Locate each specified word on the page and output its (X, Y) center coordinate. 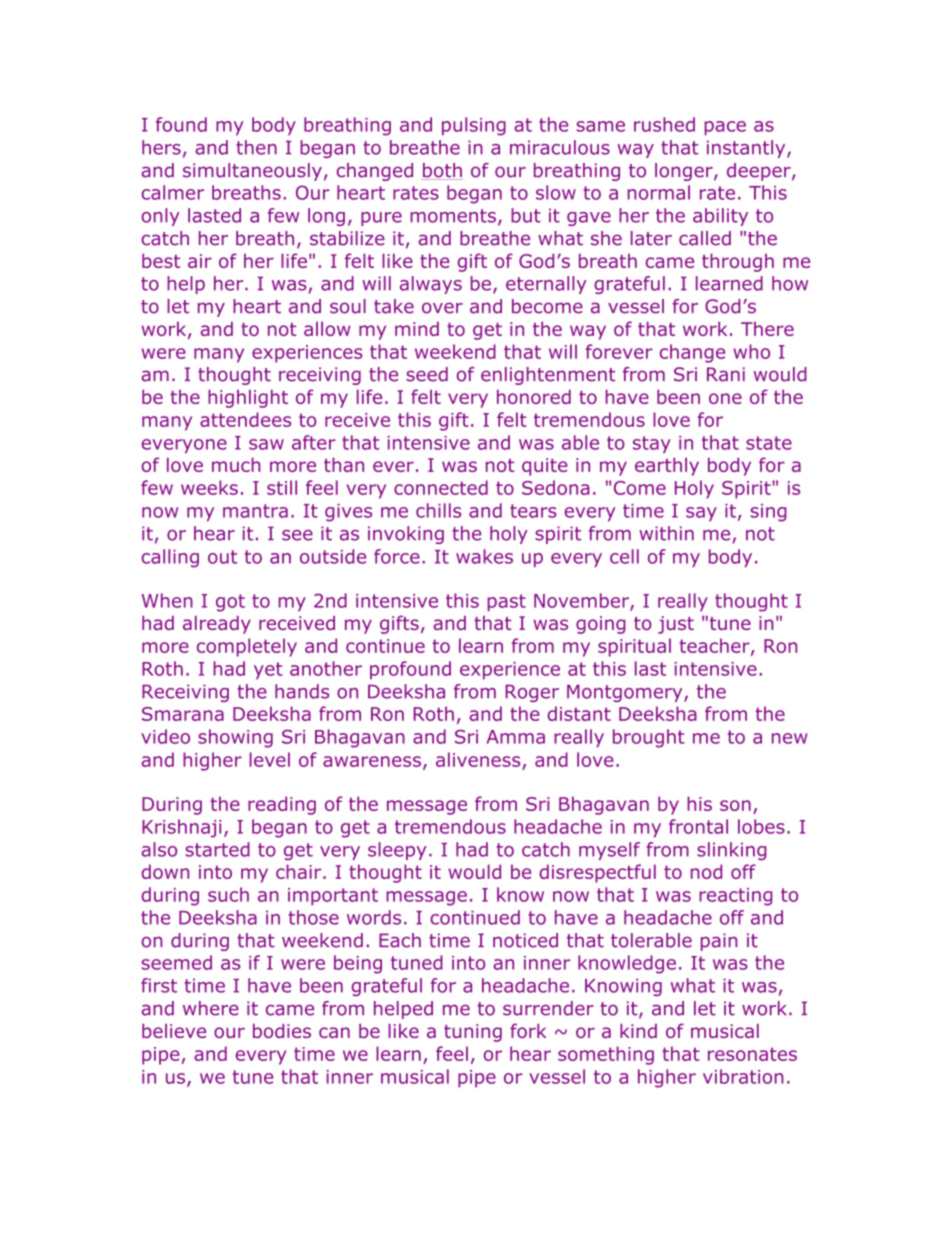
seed (427, 374)
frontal (698, 826)
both (442, 171)
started (217, 849)
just (676, 625)
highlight (248, 398)
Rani (726, 374)
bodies (282, 1031)
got (230, 603)
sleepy (397, 851)
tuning (473, 1033)
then (256, 147)
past (507, 603)
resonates (752, 1054)
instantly (747, 149)
